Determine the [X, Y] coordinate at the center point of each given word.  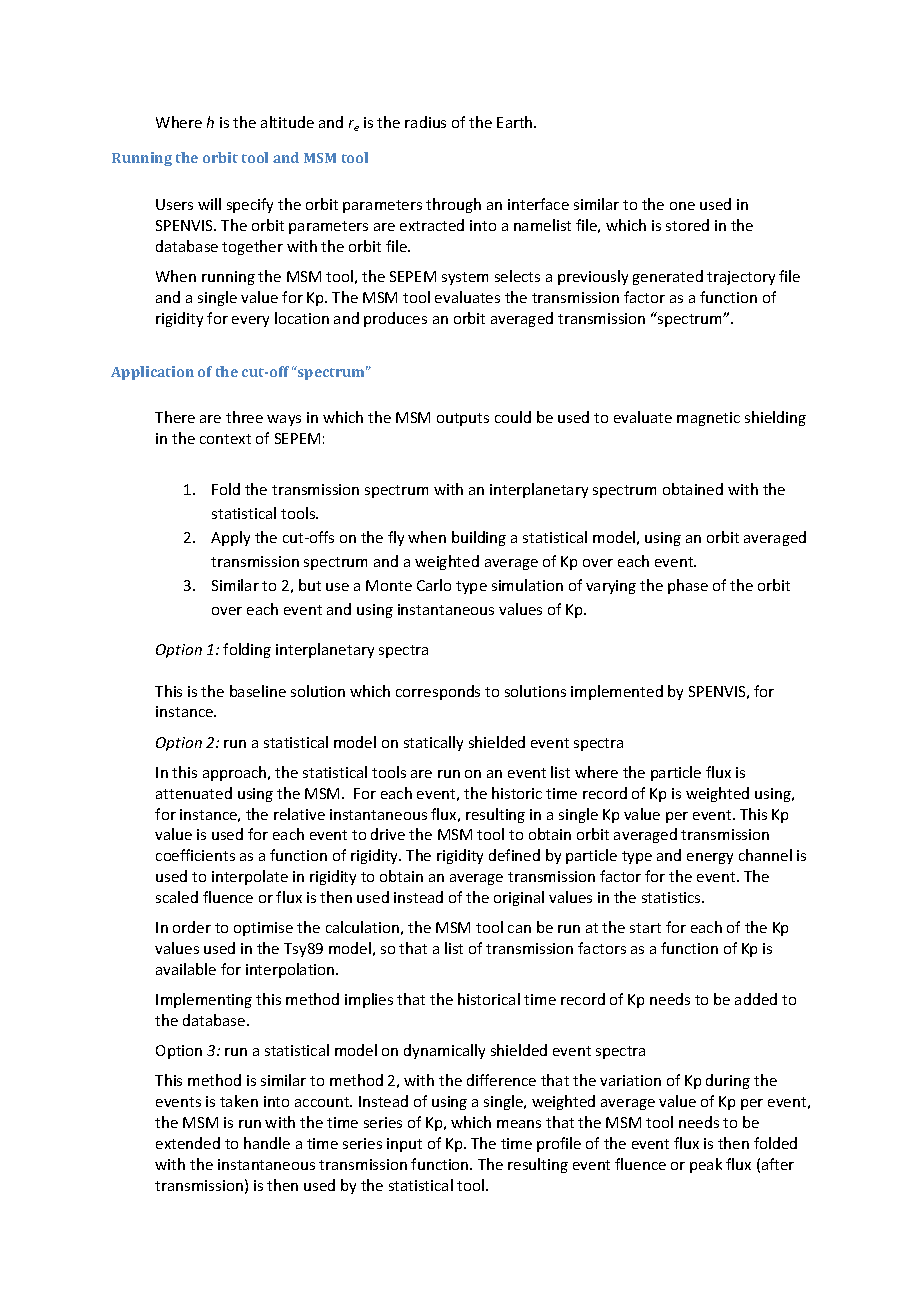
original [519, 898]
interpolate [250, 877]
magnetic [708, 419]
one [682, 206]
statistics [672, 897]
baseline [258, 691]
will [209, 204]
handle [267, 1143]
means [519, 1124]
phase [688, 586]
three [244, 417]
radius [425, 122]
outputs [463, 419]
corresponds [438, 692]
